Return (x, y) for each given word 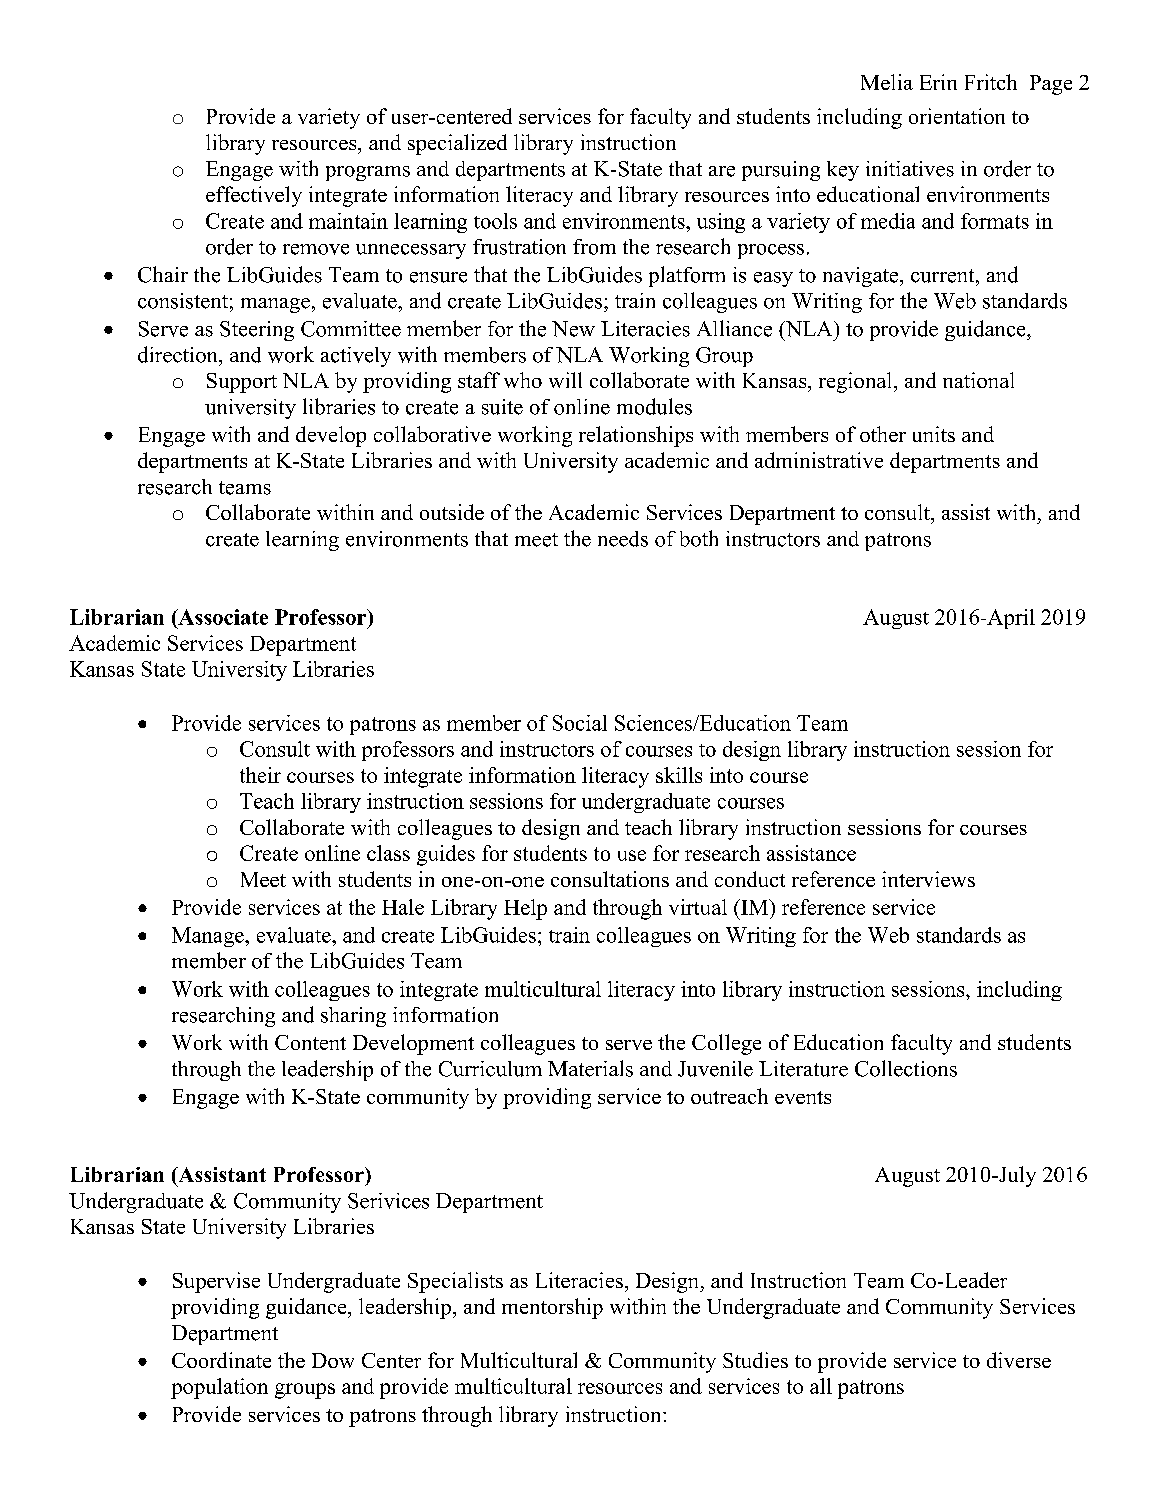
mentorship (552, 1308)
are (722, 171)
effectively (254, 196)
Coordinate (221, 1360)
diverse (1019, 1360)
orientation (957, 116)
